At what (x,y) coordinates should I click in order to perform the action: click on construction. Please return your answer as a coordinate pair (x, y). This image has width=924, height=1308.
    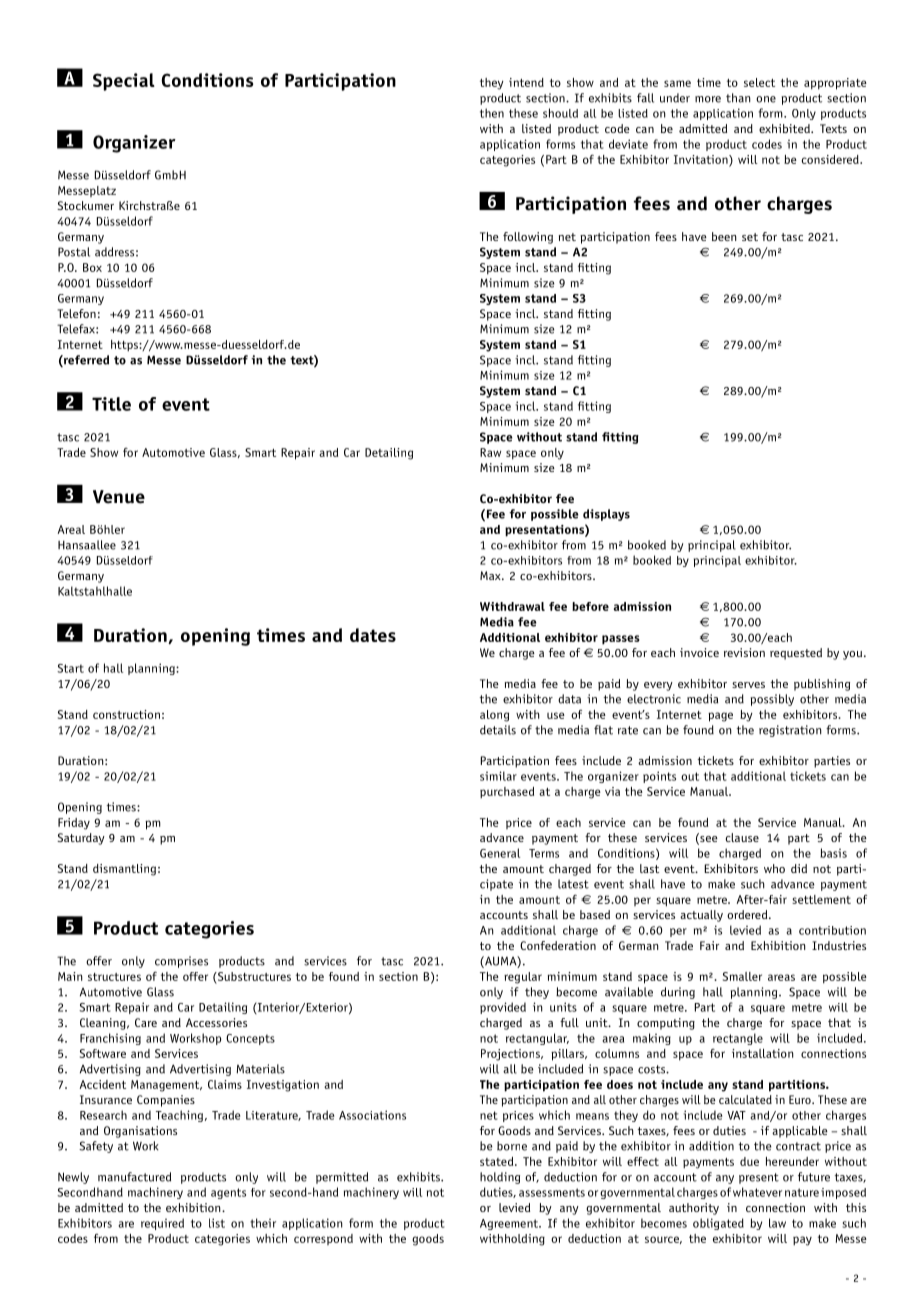
    Looking at the image, I should click on (126, 714).
